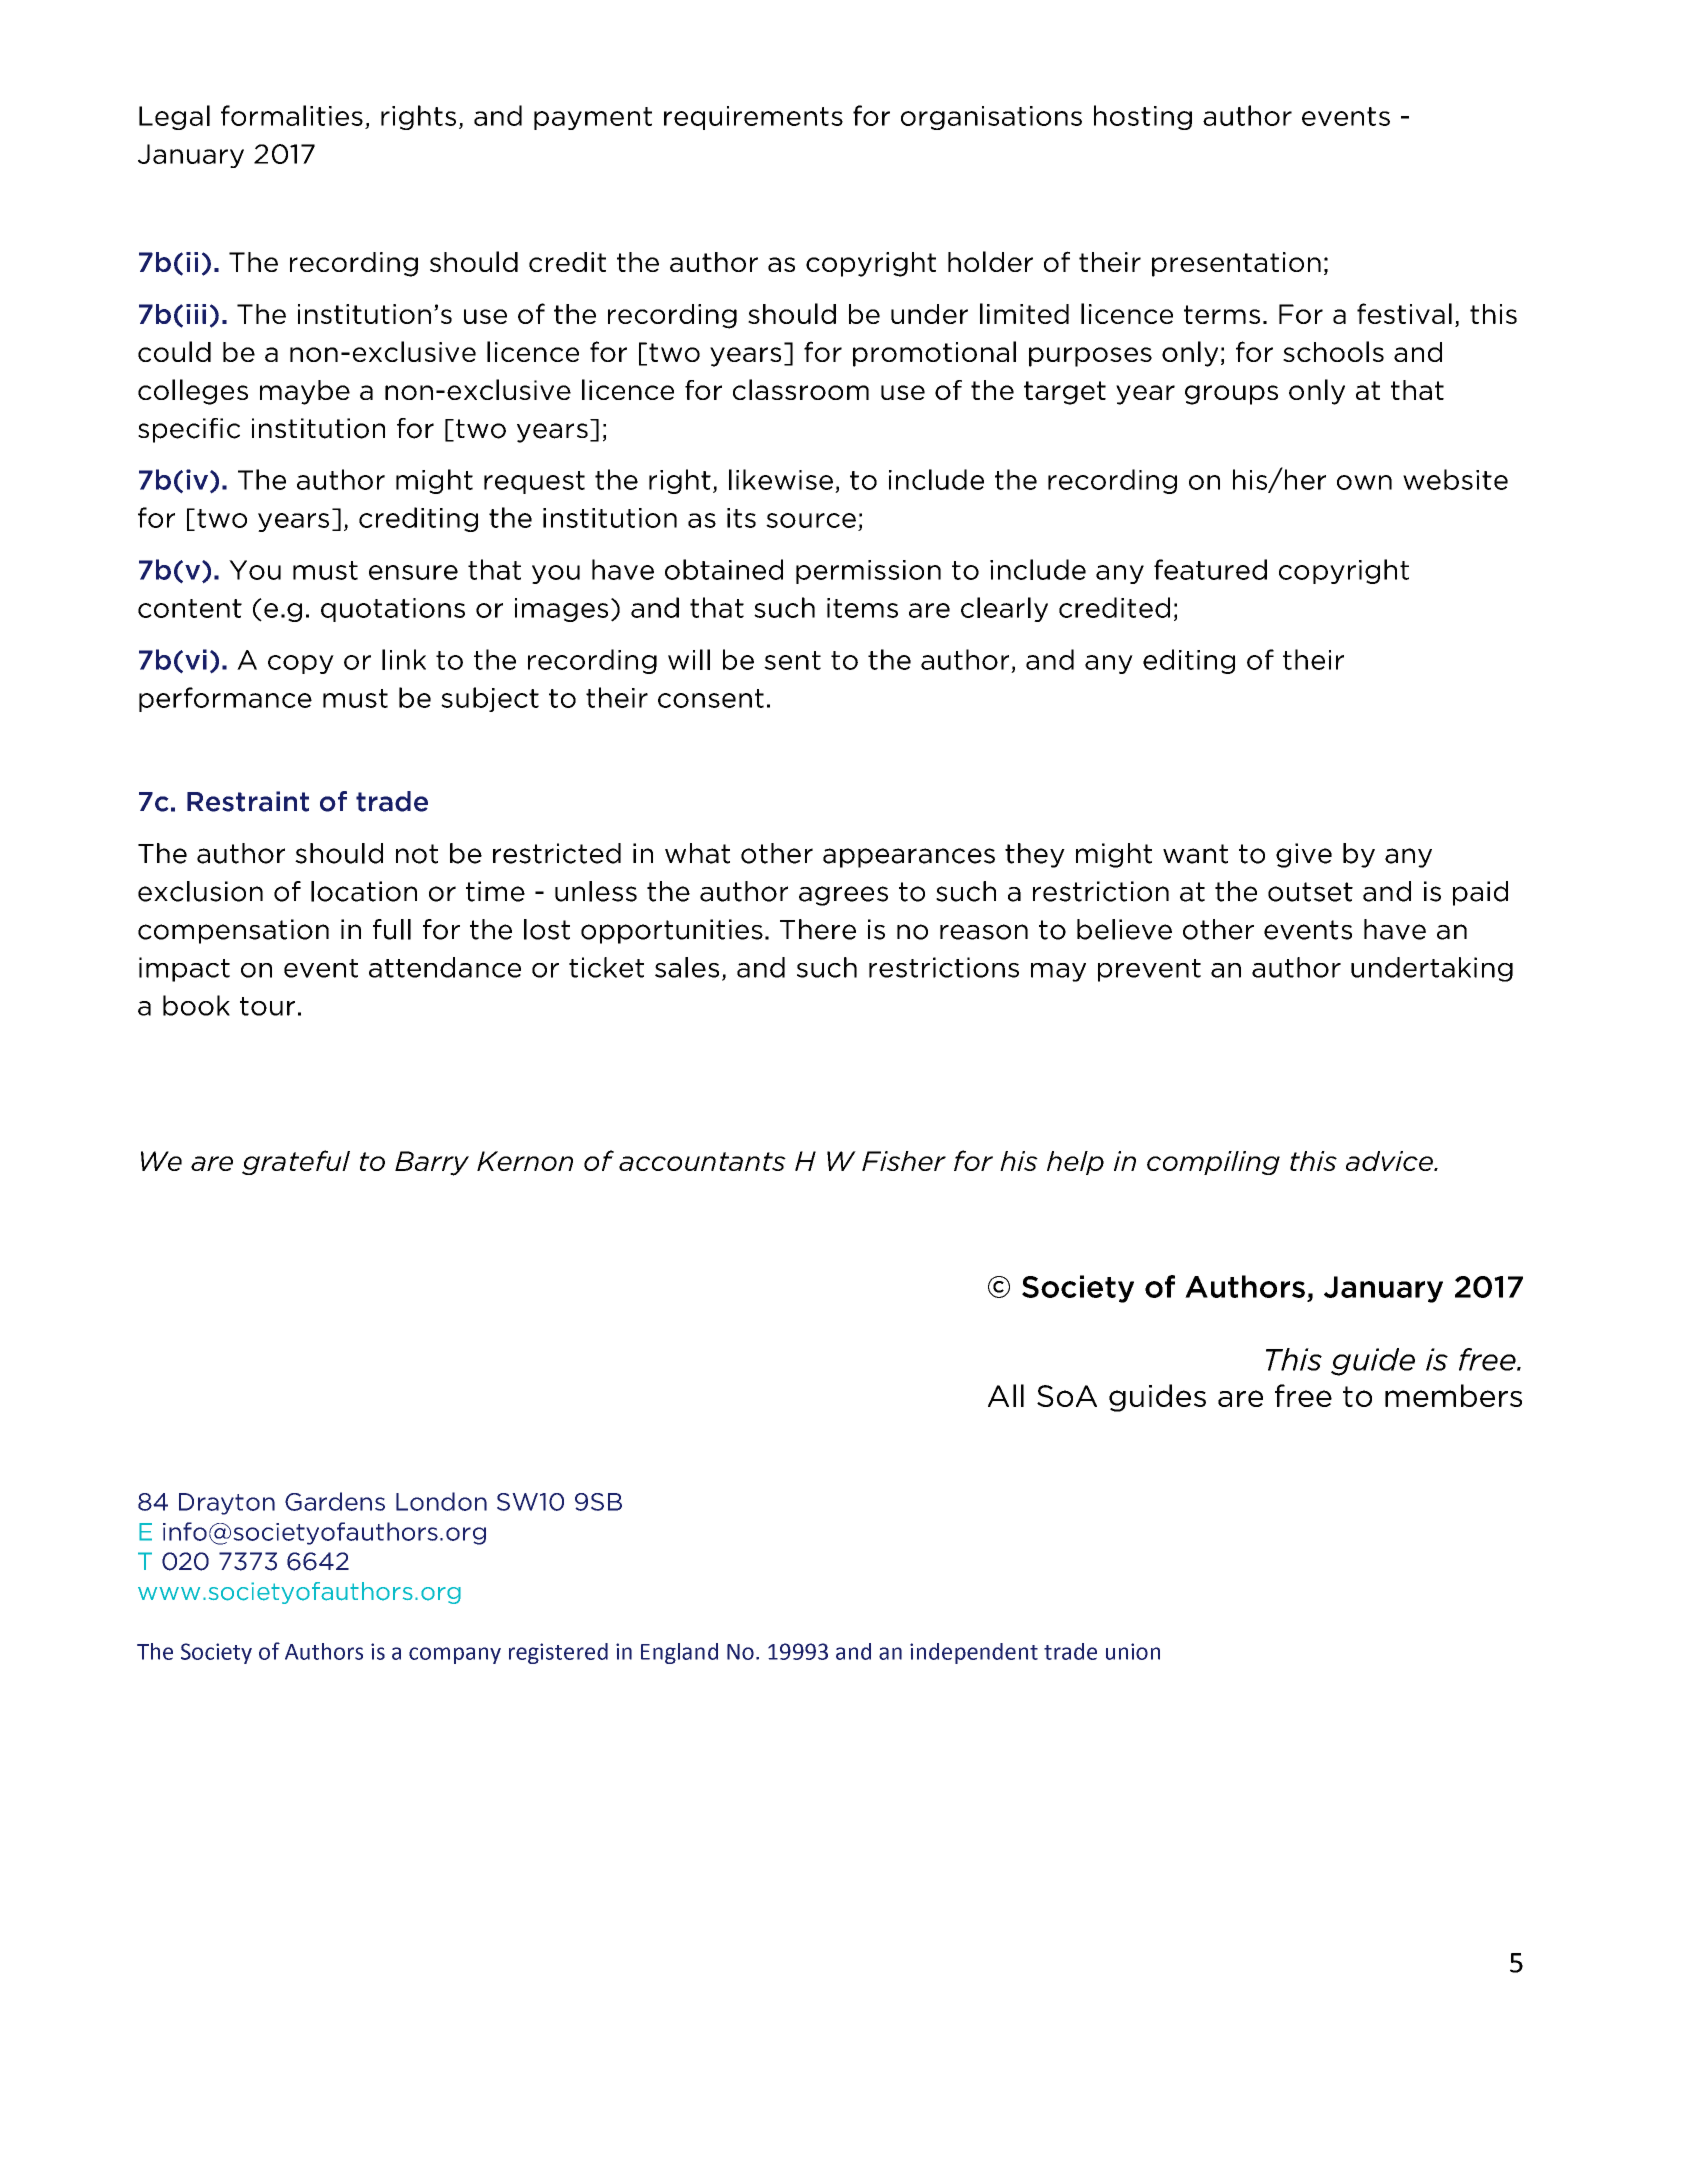 This document has width=1687, height=2183. Describe the element at coordinates (1310, 892) in the document. I see `outset` at that location.
